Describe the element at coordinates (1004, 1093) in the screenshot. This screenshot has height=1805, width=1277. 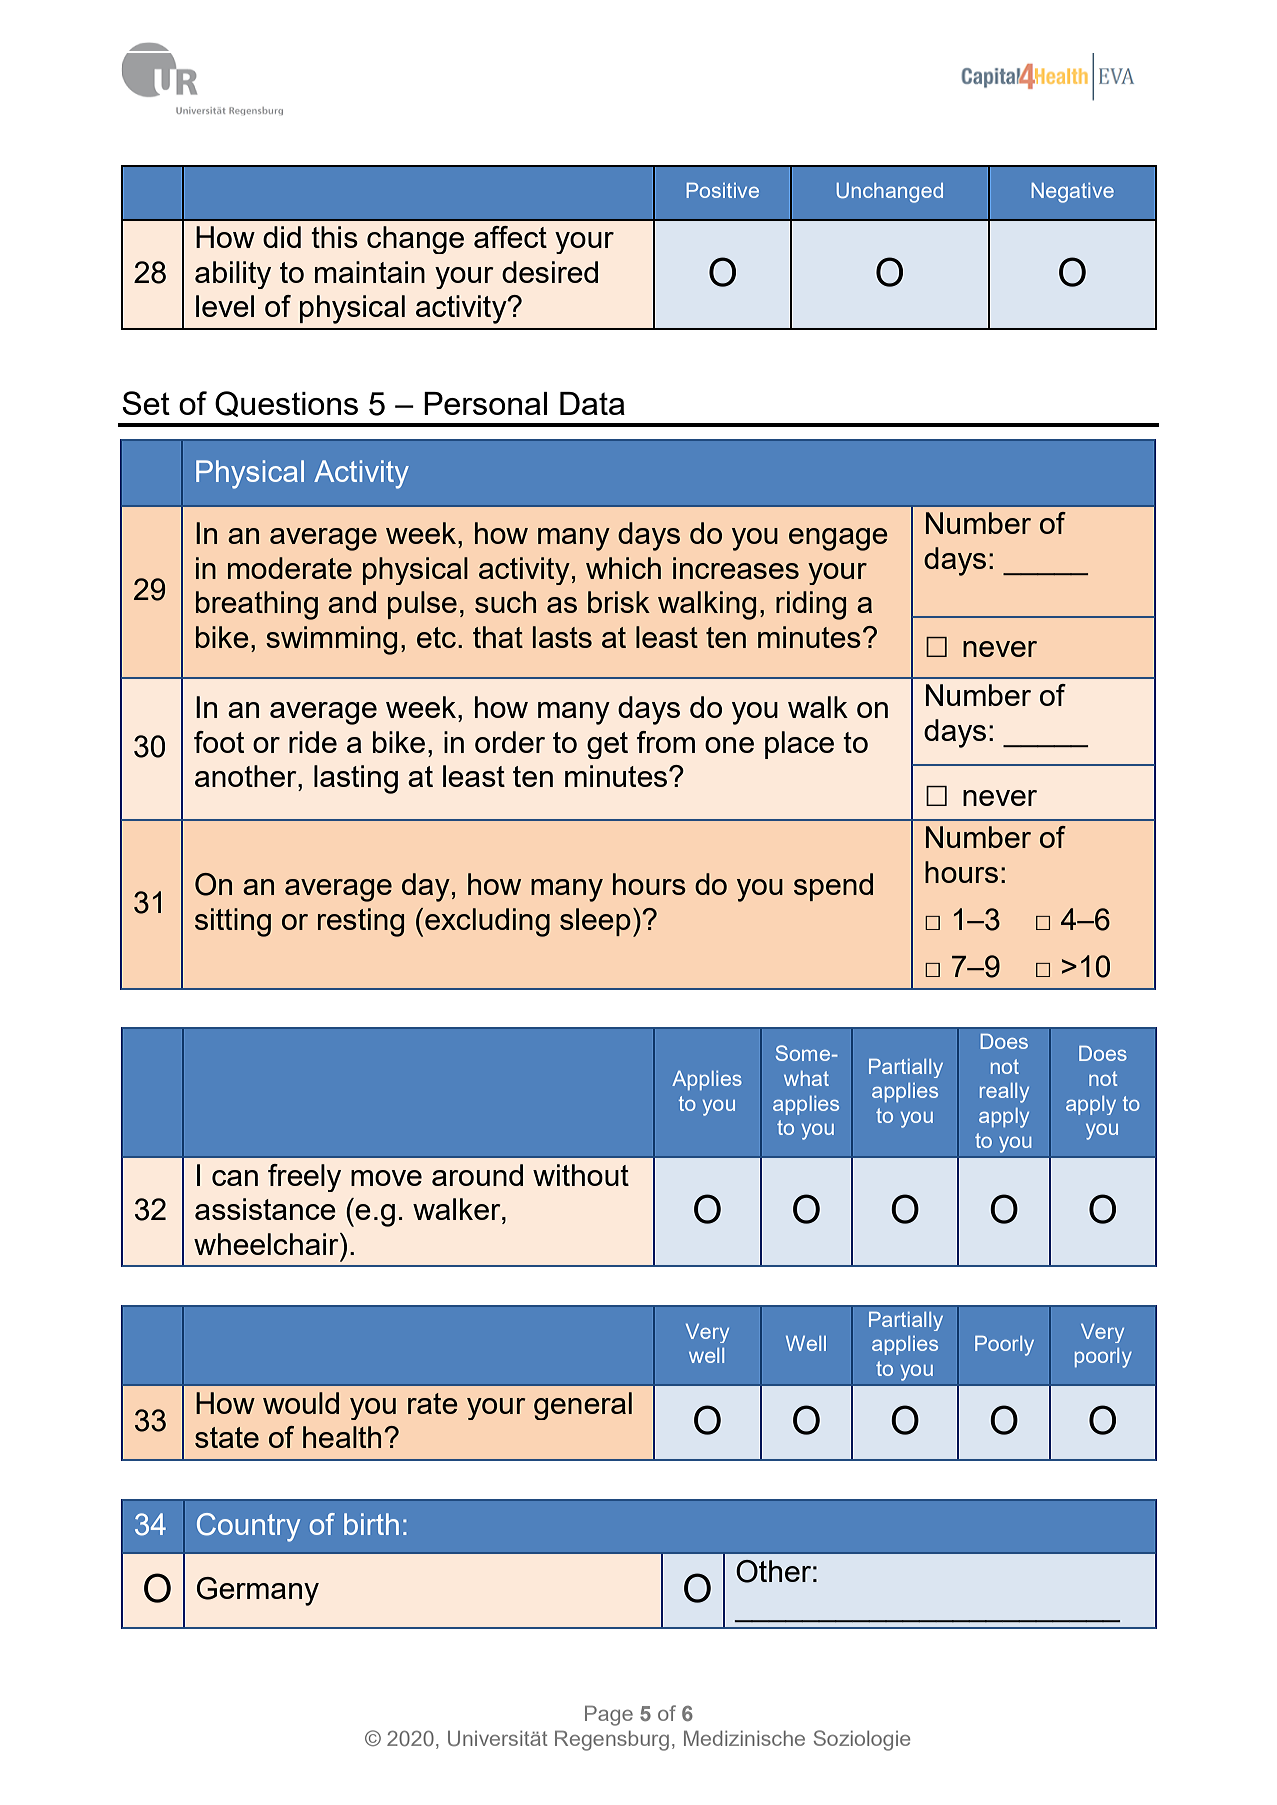
I see `really` at that location.
